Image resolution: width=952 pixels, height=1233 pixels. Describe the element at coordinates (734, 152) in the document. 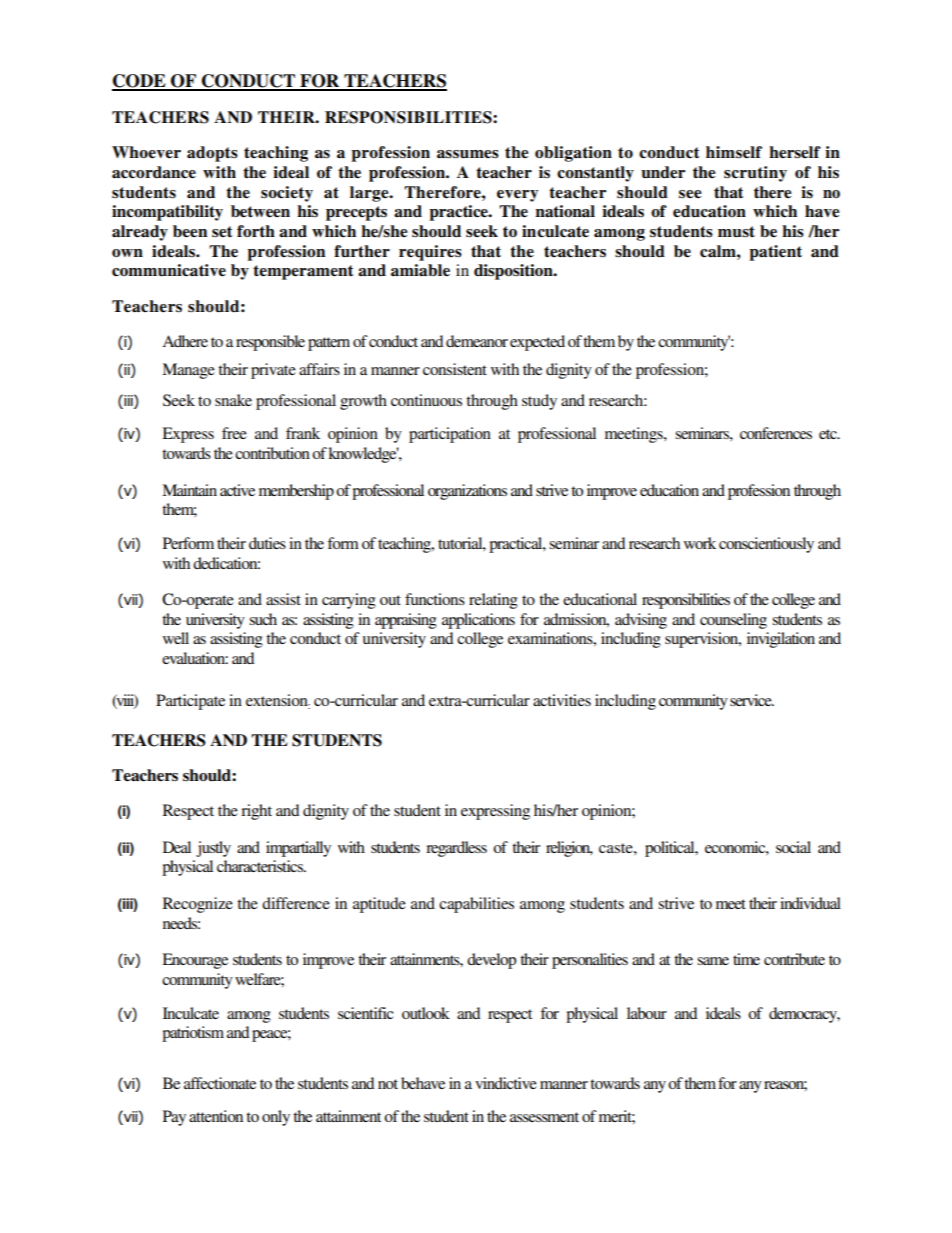

I see `himself` at that location.
